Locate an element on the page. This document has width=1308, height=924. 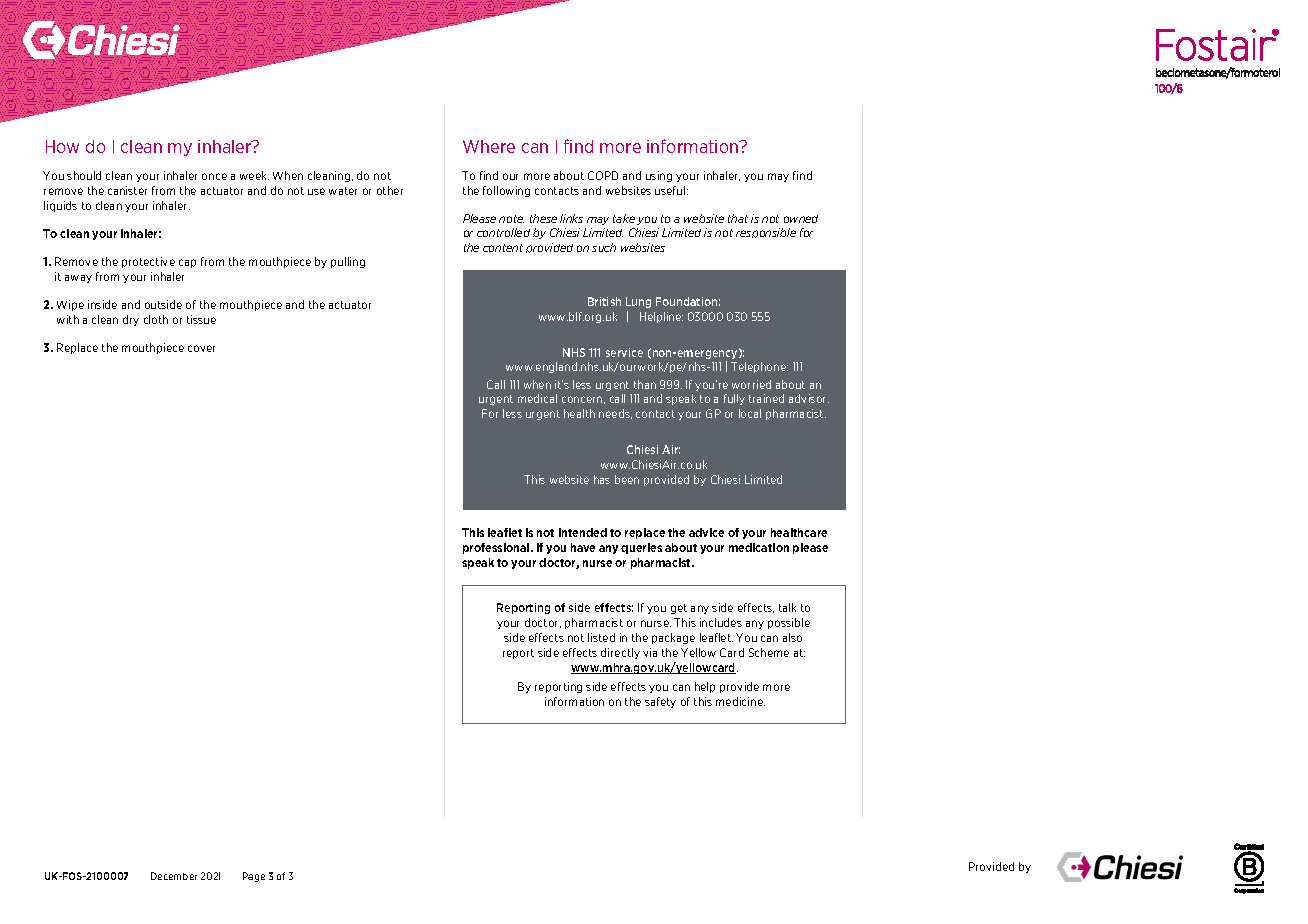
listed is located at coordinates (601, 637).
